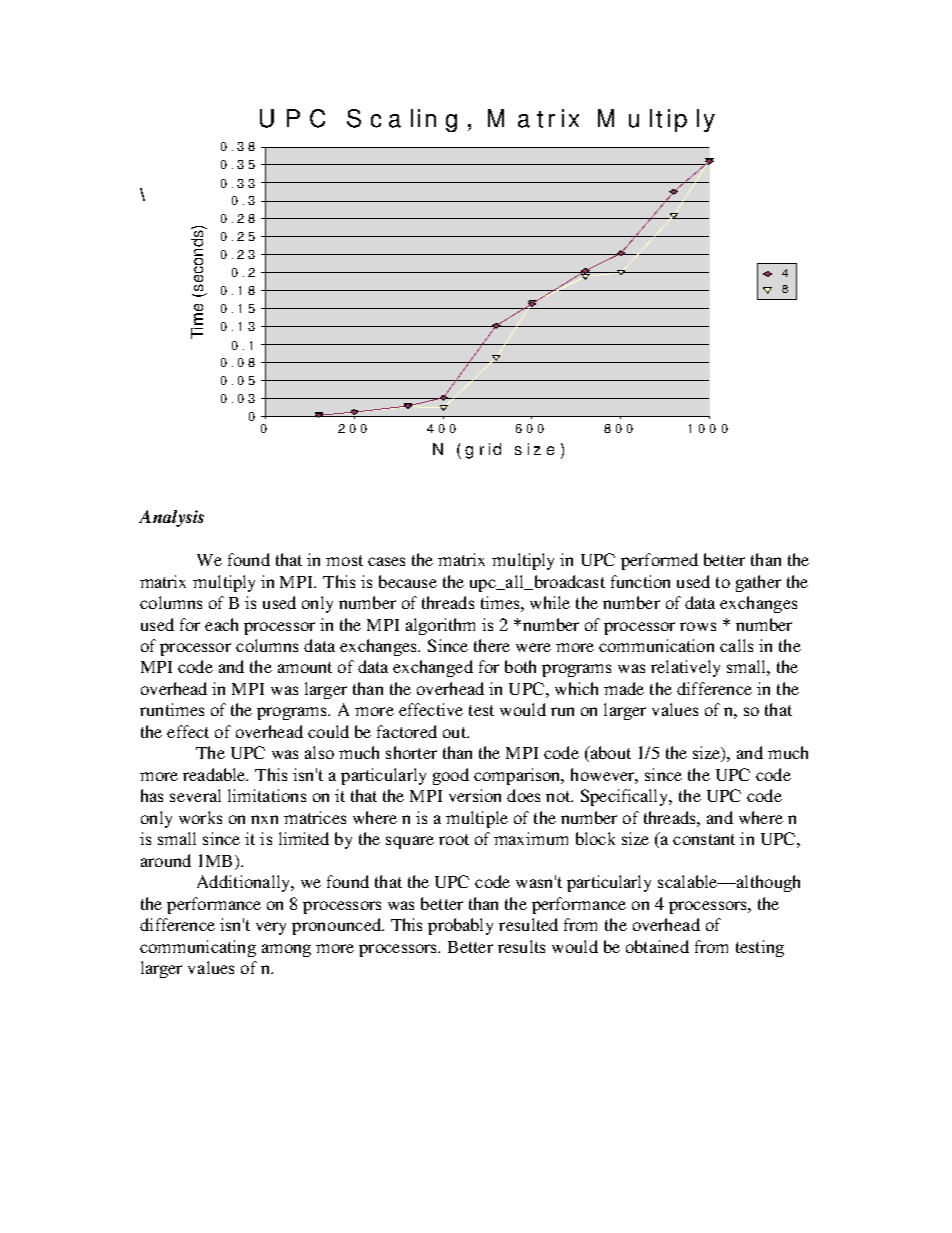 This page has height=1233, width=952. I want to click on performed, so click(659, 561).
